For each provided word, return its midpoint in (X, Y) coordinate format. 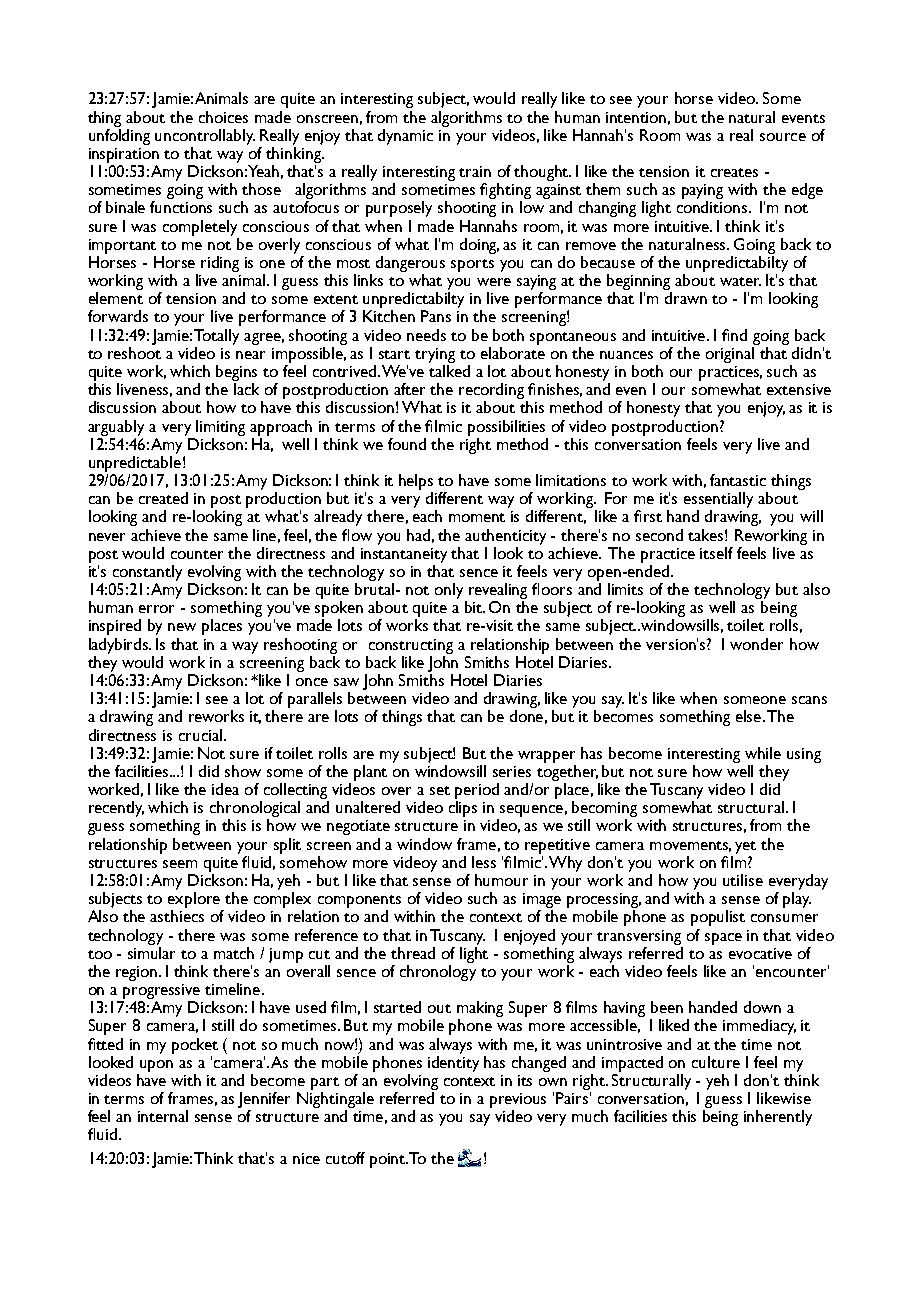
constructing (411, 646)
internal (163, 1116)
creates (734, 172)
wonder (756, 644)
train (475, 171)
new (182, 627)
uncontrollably (205, 137)
